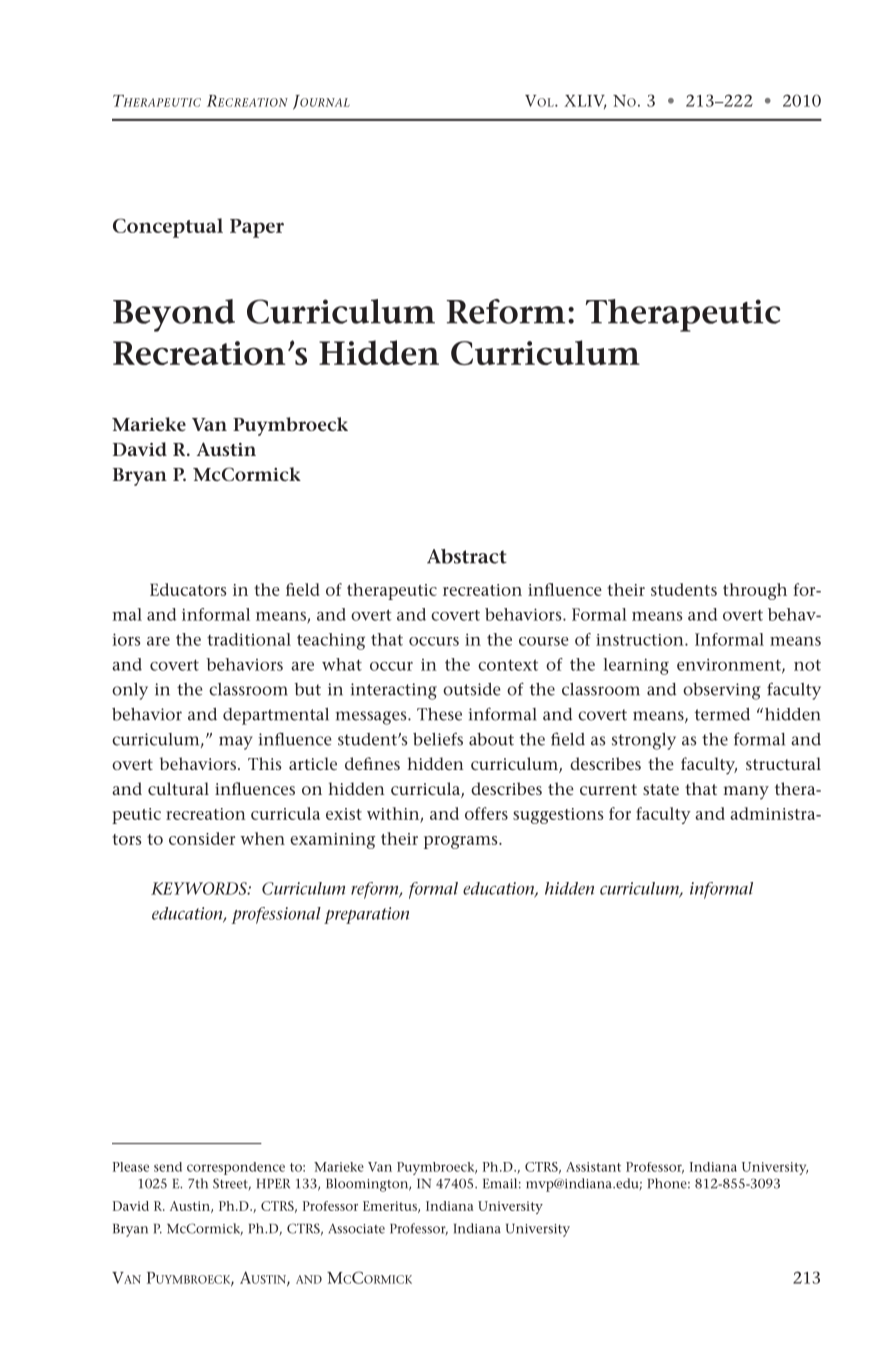  What do you see at coordinates (722, 714) in the image?
I see `termed` at bounding box center [722, 714].
